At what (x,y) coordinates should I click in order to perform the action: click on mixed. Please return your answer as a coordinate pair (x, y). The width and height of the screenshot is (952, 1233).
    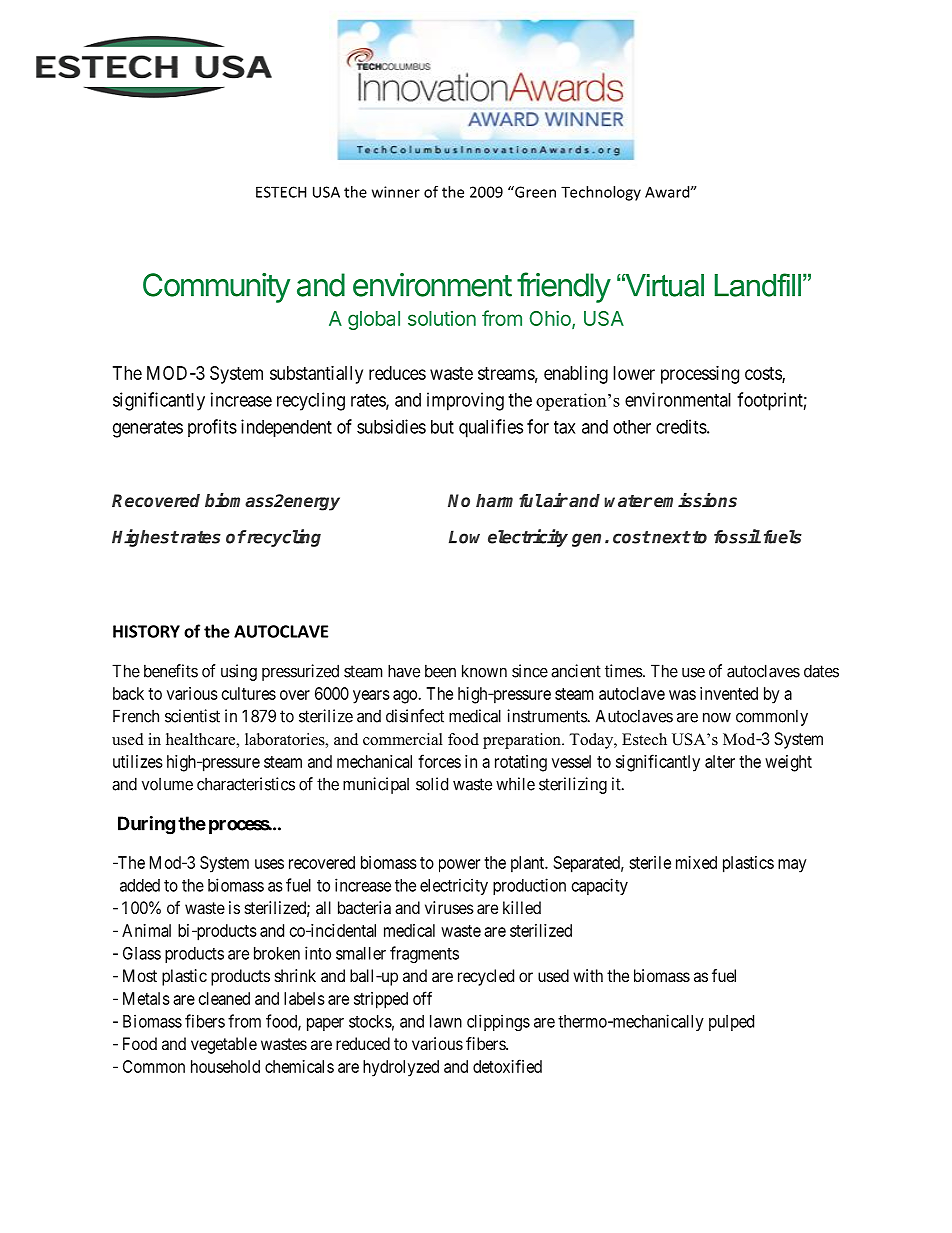
    Looking at the image, I should click on (696, 862).
